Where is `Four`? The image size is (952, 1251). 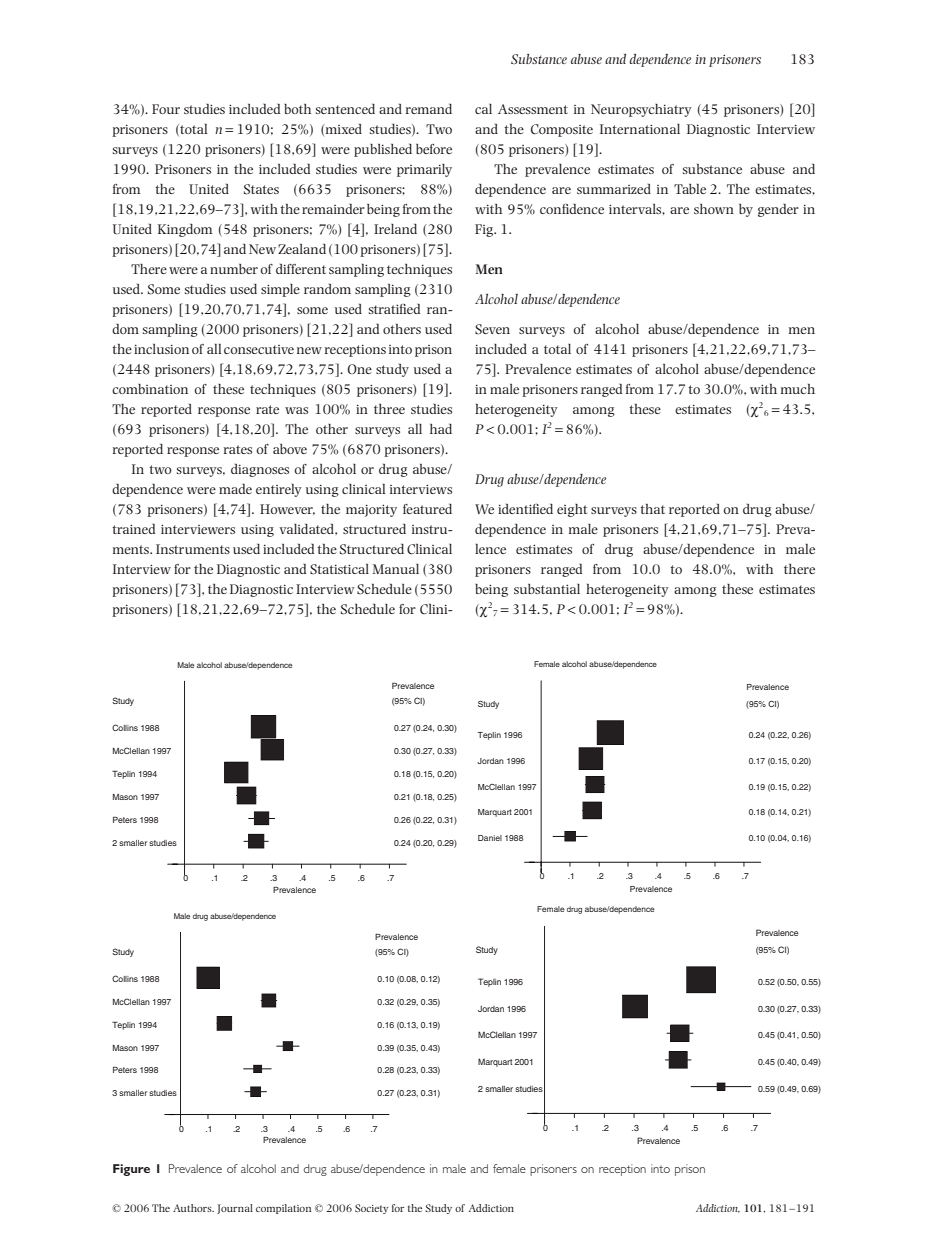
Four is located at coordinates (166, 109).
